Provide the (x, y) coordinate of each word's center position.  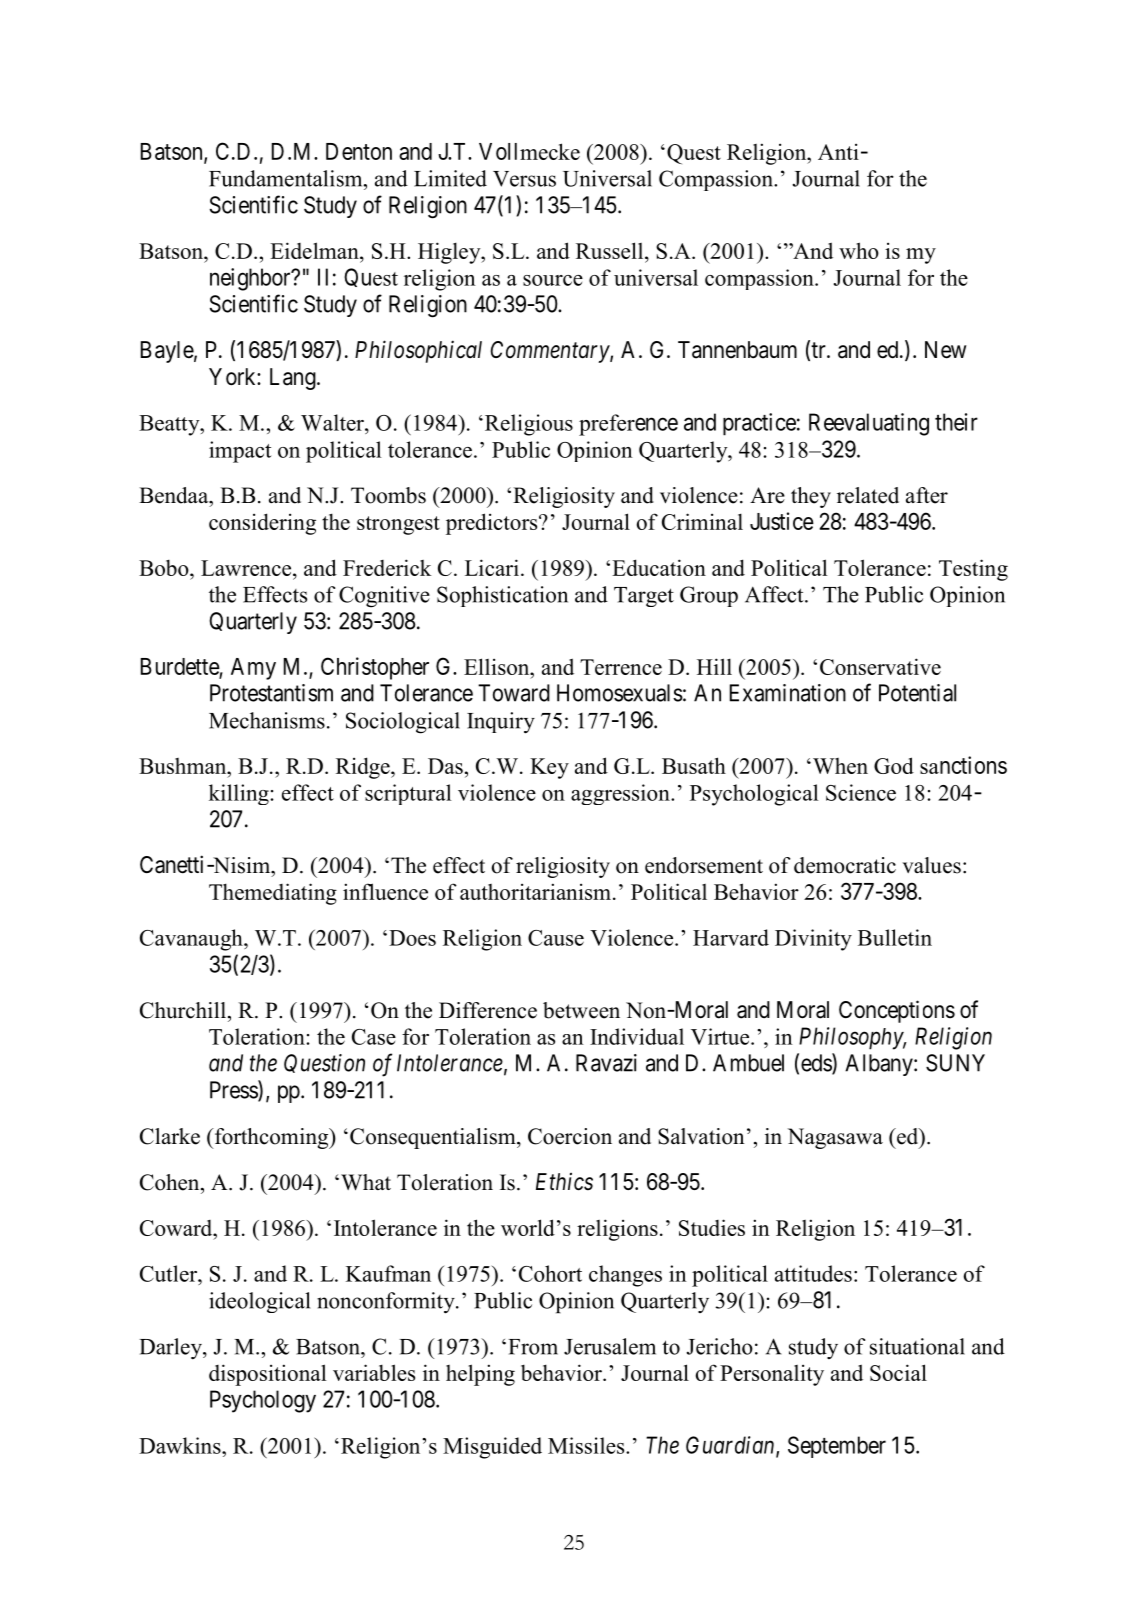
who (859, 250)
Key (549, 768)
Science (861, 792)
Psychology (263, 1401)
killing (240, 794)
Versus (524, 179)
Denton (359, 151)
